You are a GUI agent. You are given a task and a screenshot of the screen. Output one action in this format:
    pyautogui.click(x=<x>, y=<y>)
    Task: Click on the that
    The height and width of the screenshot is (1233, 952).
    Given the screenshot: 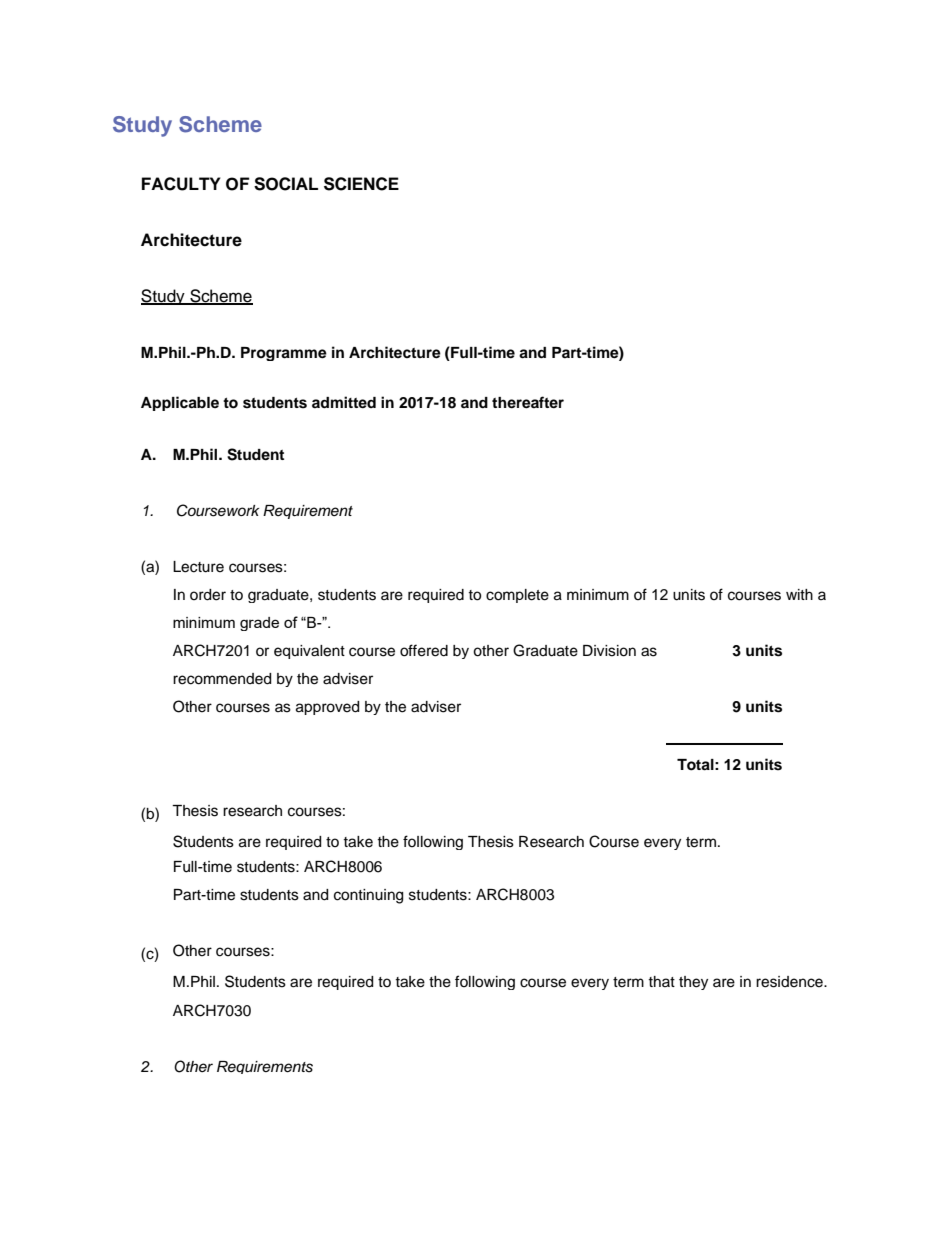 What is the action you would take?
    pyautogui.click(x=661, y=981)
